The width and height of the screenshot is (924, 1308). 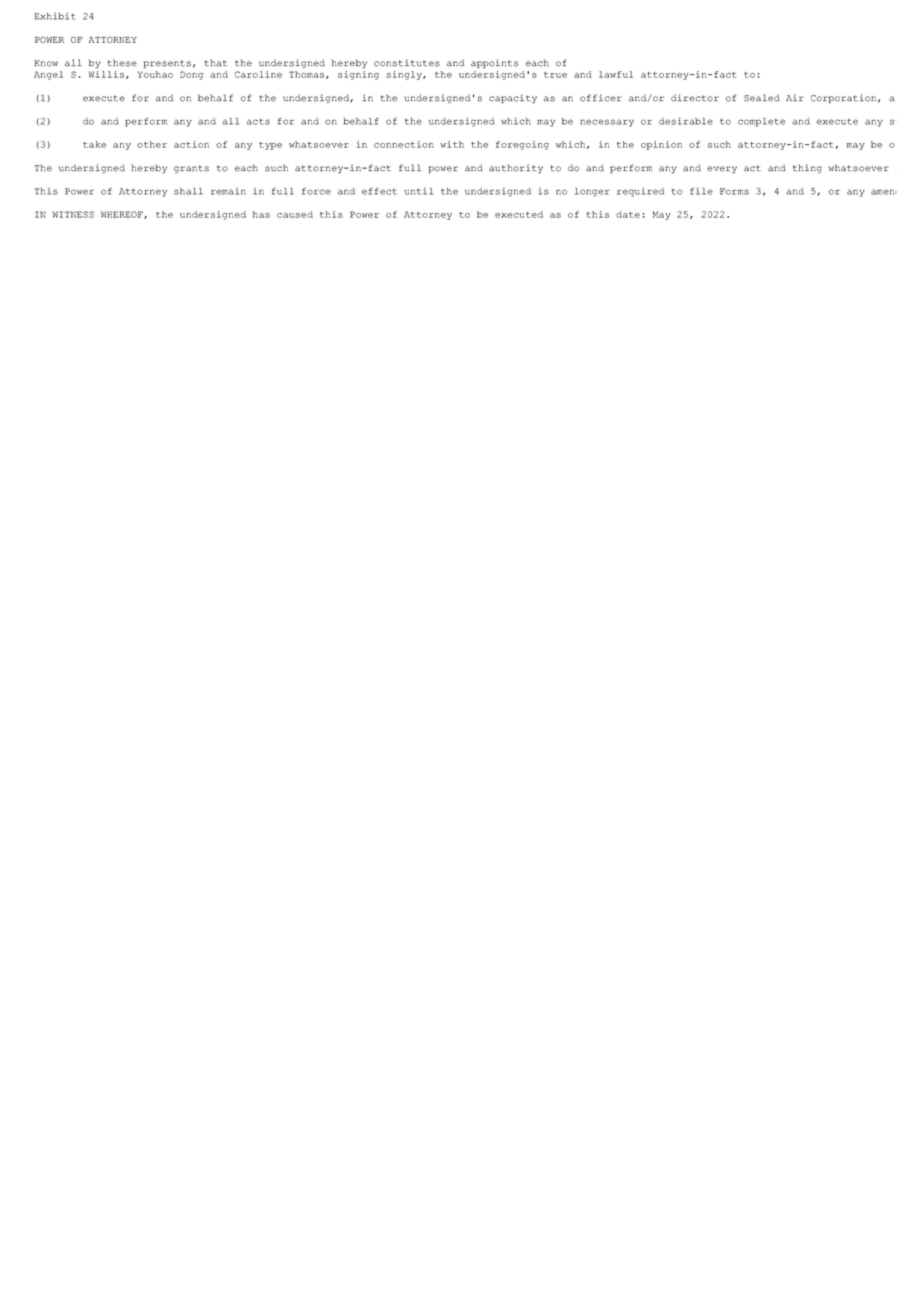 What do you see at coordinates (55, 16) in the screenshot?
I see `Exhibit` at bounding box center [55, 16].
